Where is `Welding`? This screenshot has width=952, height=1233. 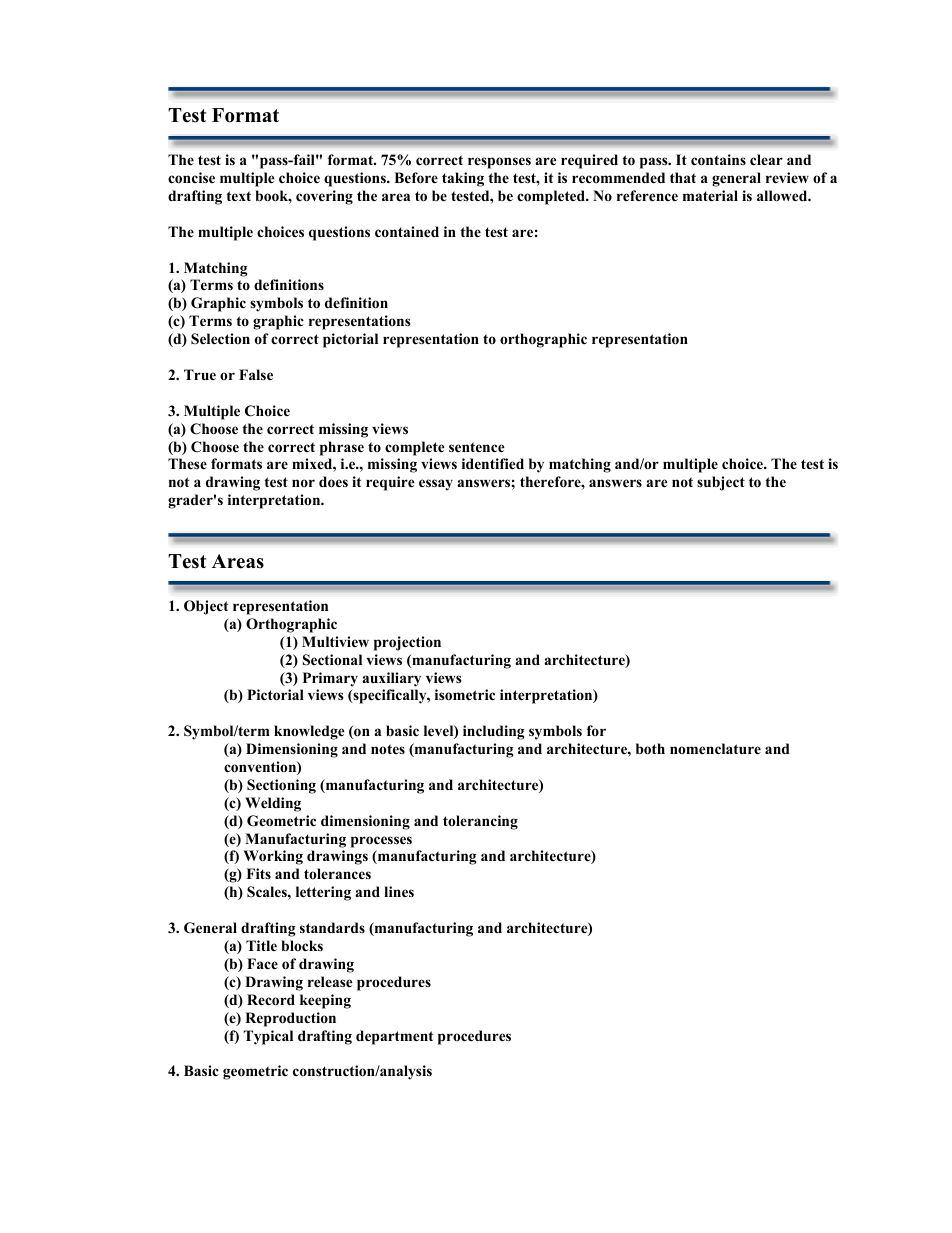
Welding is located at coordinates (273, 804).
